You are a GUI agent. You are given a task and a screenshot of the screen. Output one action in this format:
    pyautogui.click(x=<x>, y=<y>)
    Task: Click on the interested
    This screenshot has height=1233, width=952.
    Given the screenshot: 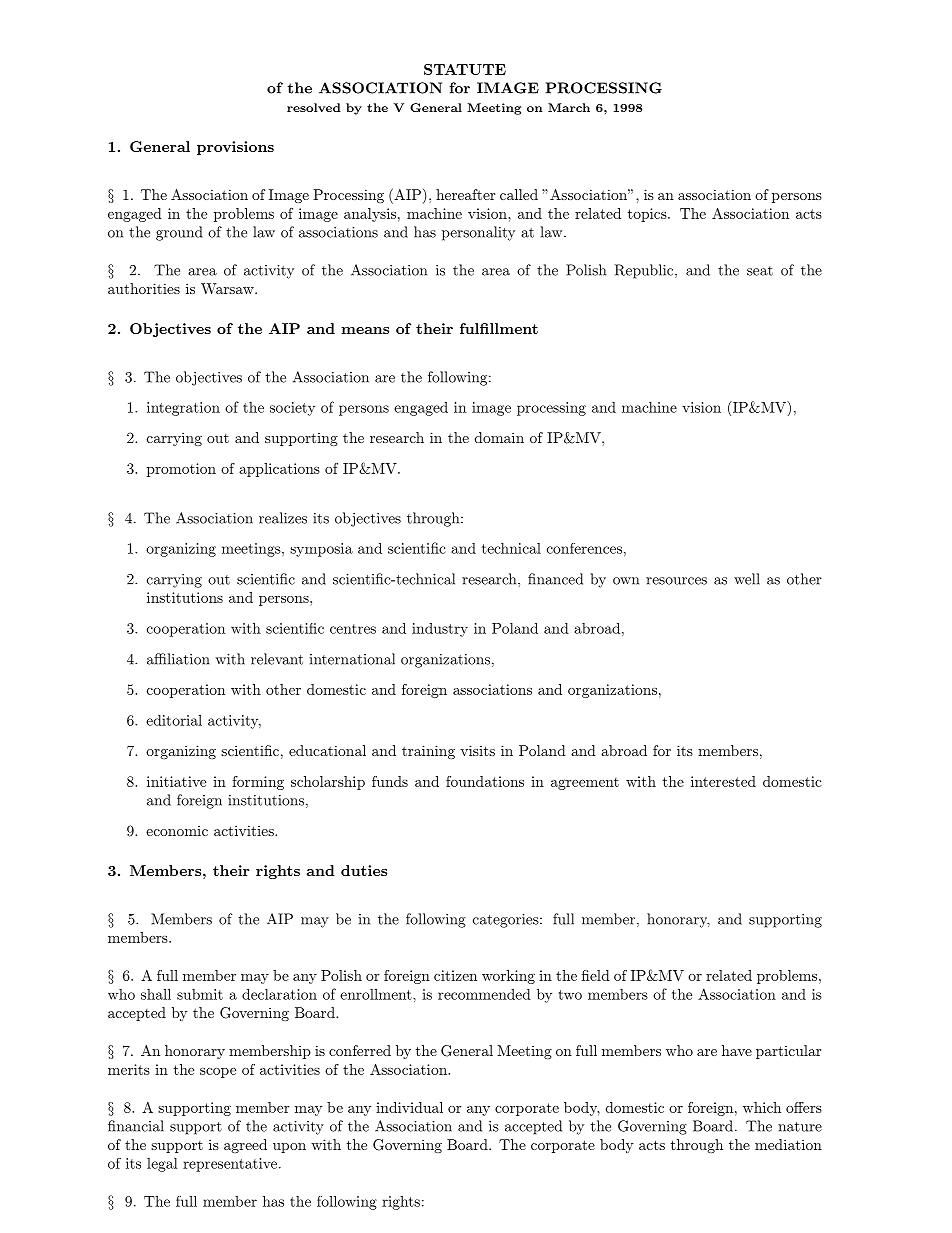 What is the action you would take?
    pyautogui.click(x=723, y=781)
